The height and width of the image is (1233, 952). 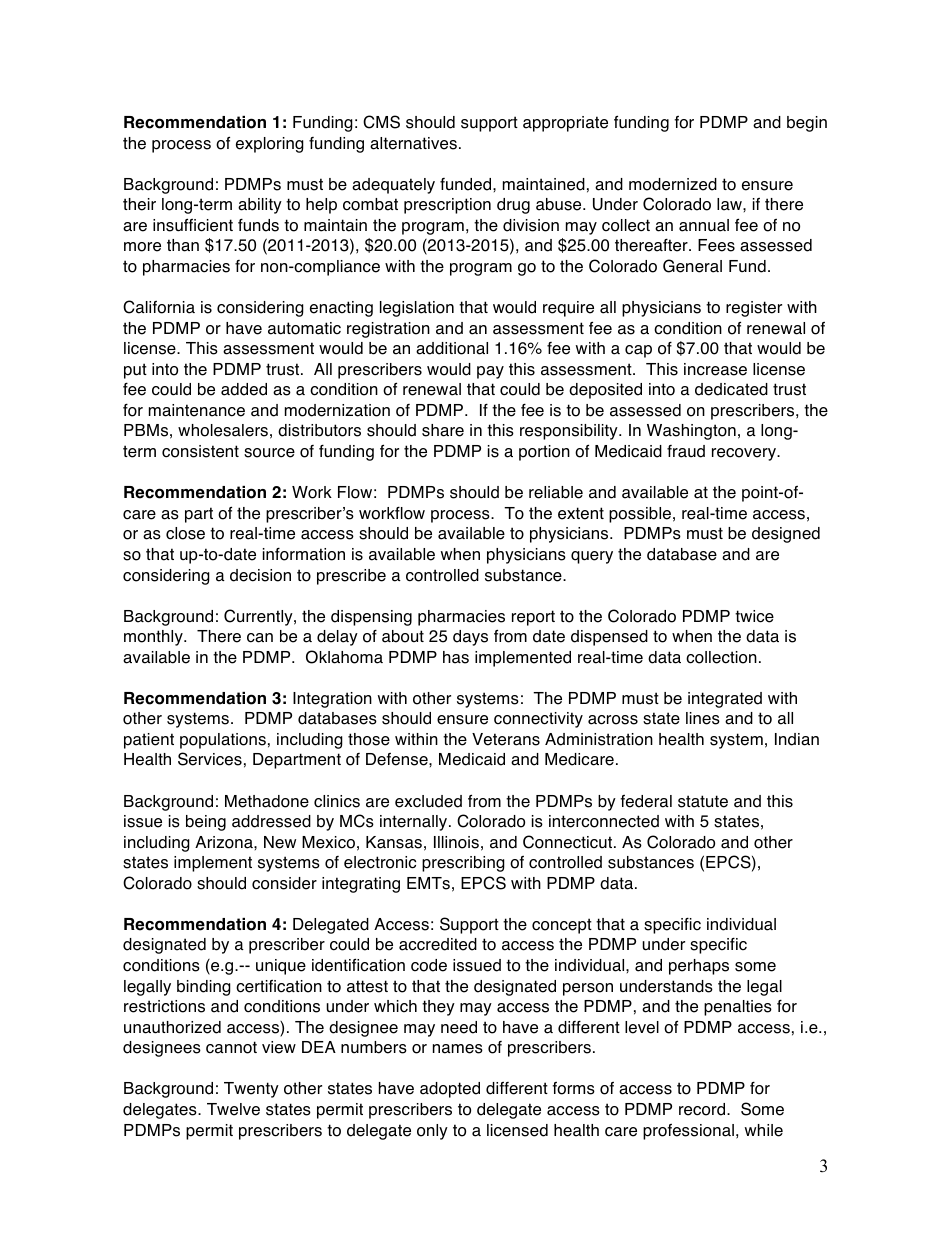 I want to click on alternatives, so click(x=413, y=143).
